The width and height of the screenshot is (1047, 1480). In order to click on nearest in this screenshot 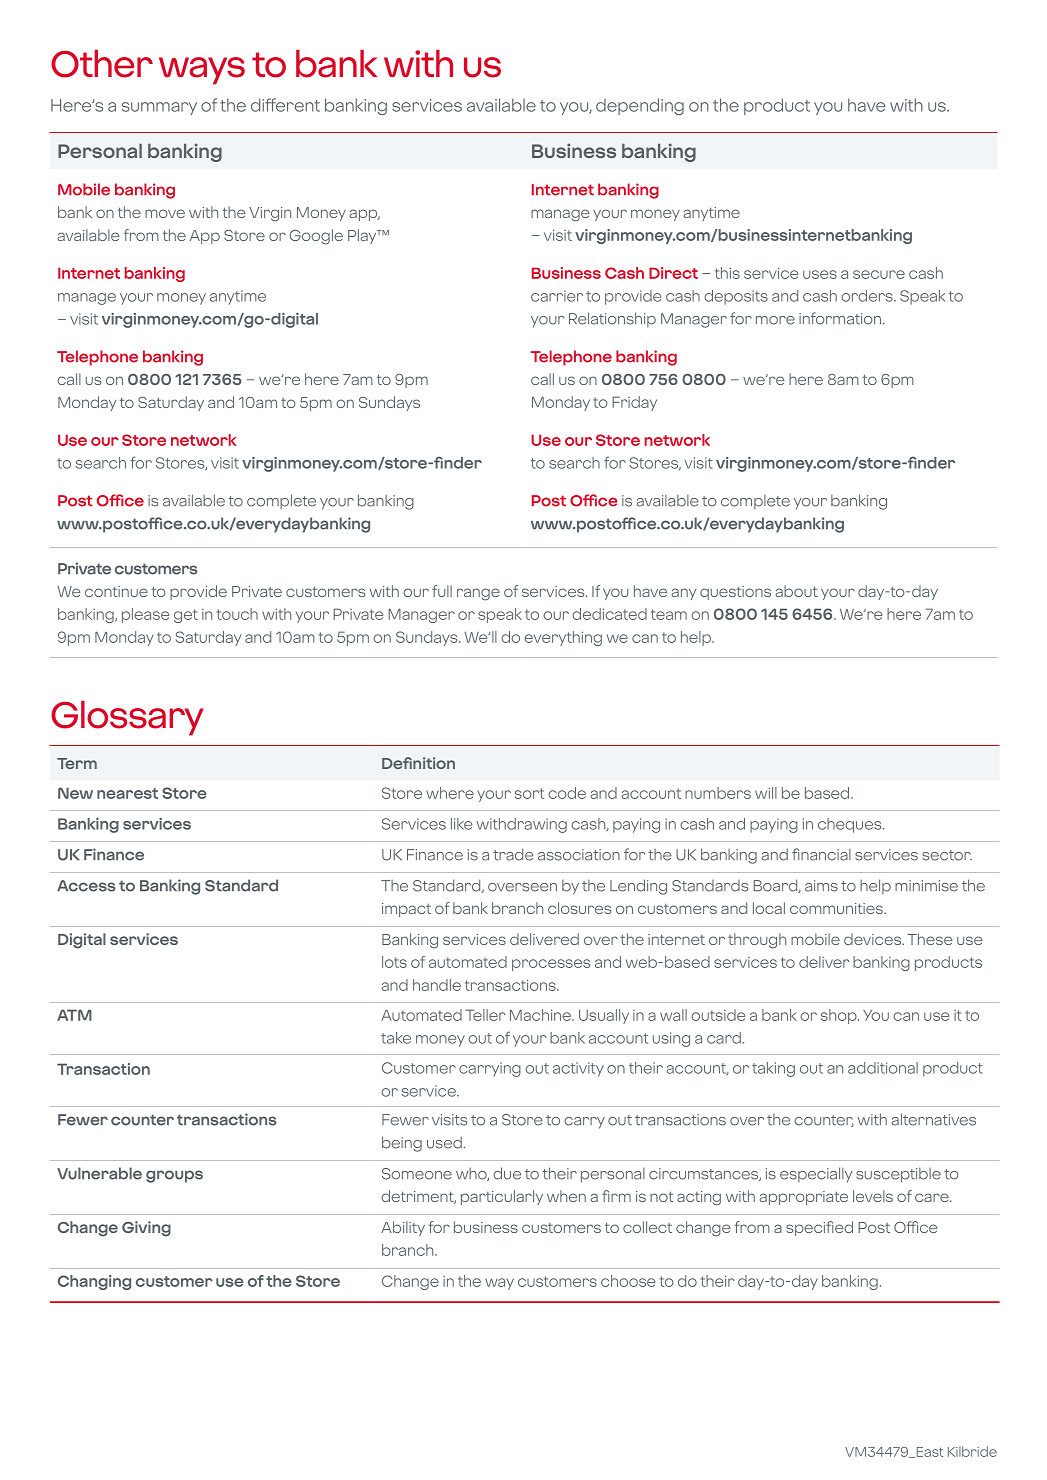, I will do `click(127, 793)`.
